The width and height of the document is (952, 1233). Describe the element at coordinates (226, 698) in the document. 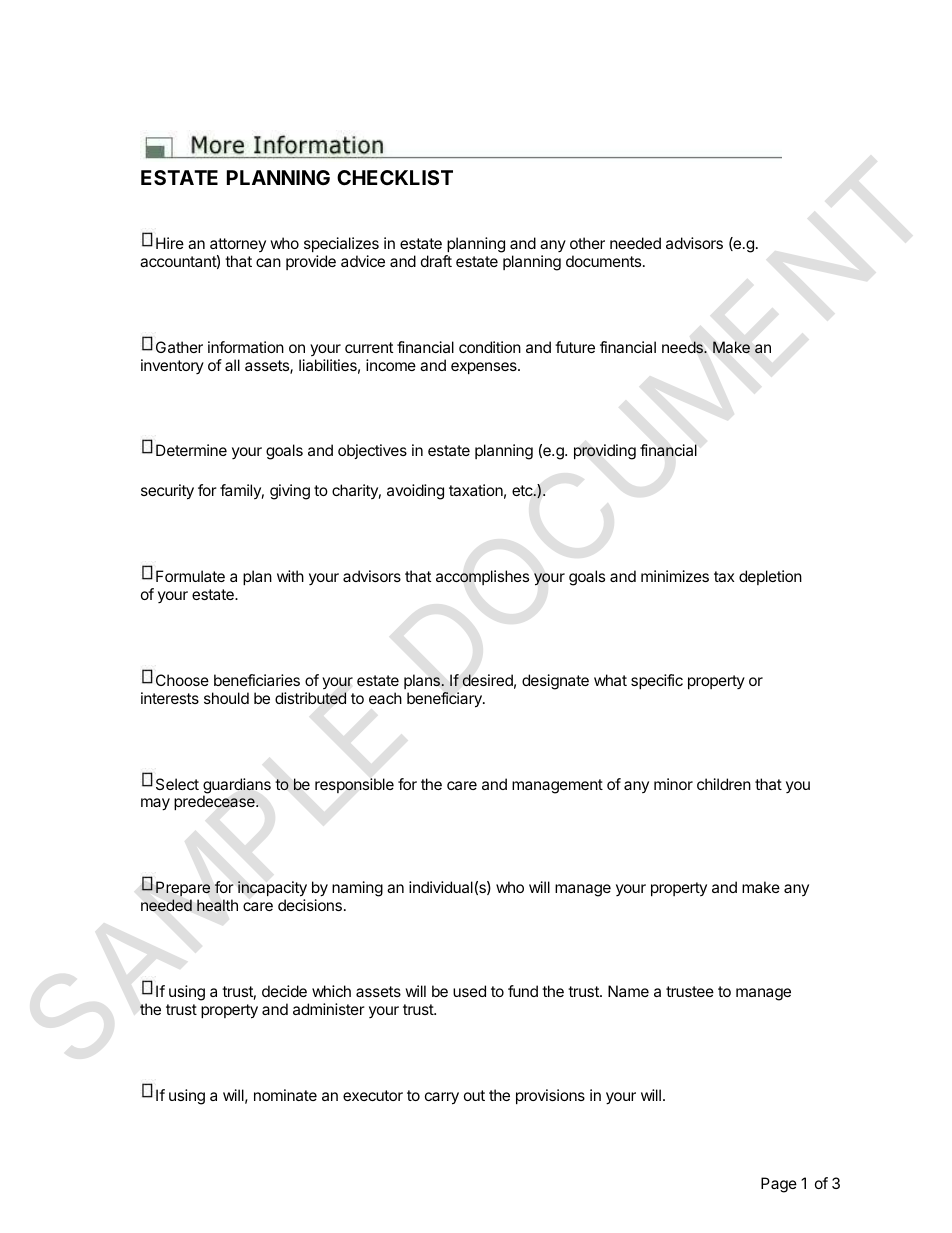

I see `should` at that location.
